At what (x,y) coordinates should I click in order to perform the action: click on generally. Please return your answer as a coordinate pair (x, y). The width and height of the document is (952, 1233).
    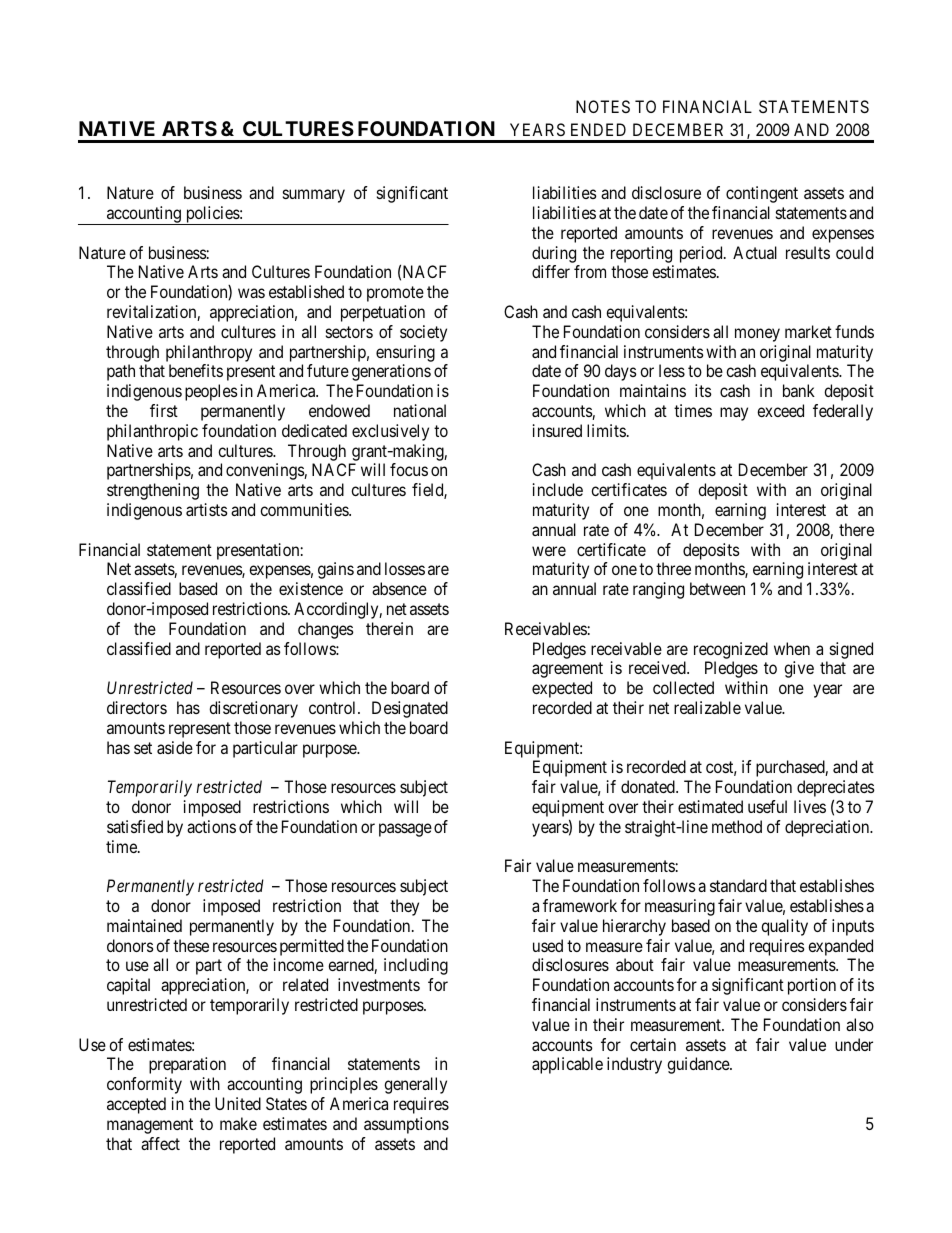
    Looking at the image, I should click on (415, 1085).
